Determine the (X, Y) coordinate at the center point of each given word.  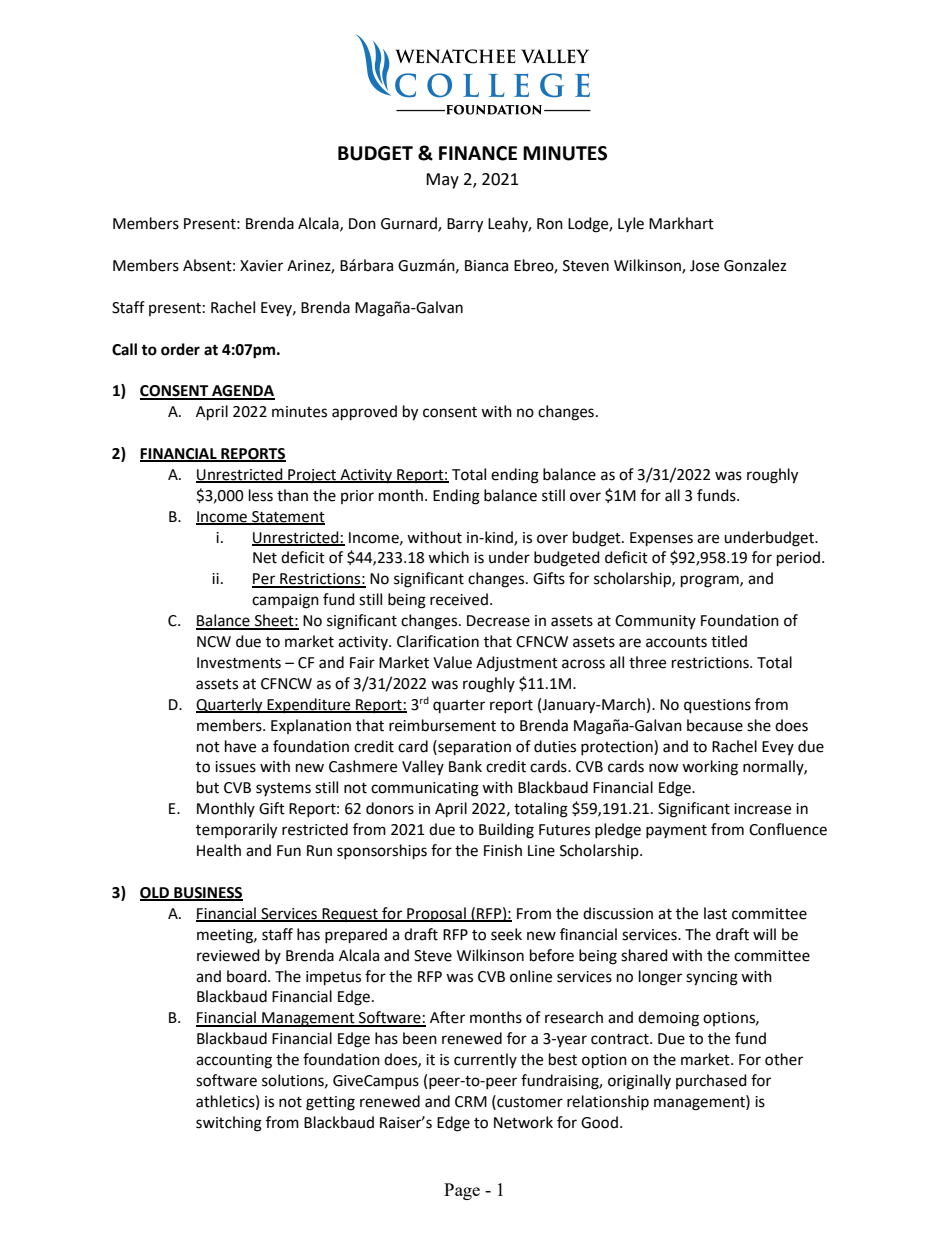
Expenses (661, 539)
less (261, 495)
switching (229, 1124)
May (442, 181)
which (448, 557)
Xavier (261, 266)
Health (219, 850)
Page (462, 1191)
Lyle (631, 224)
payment (676, 831)
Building (506, 831)
